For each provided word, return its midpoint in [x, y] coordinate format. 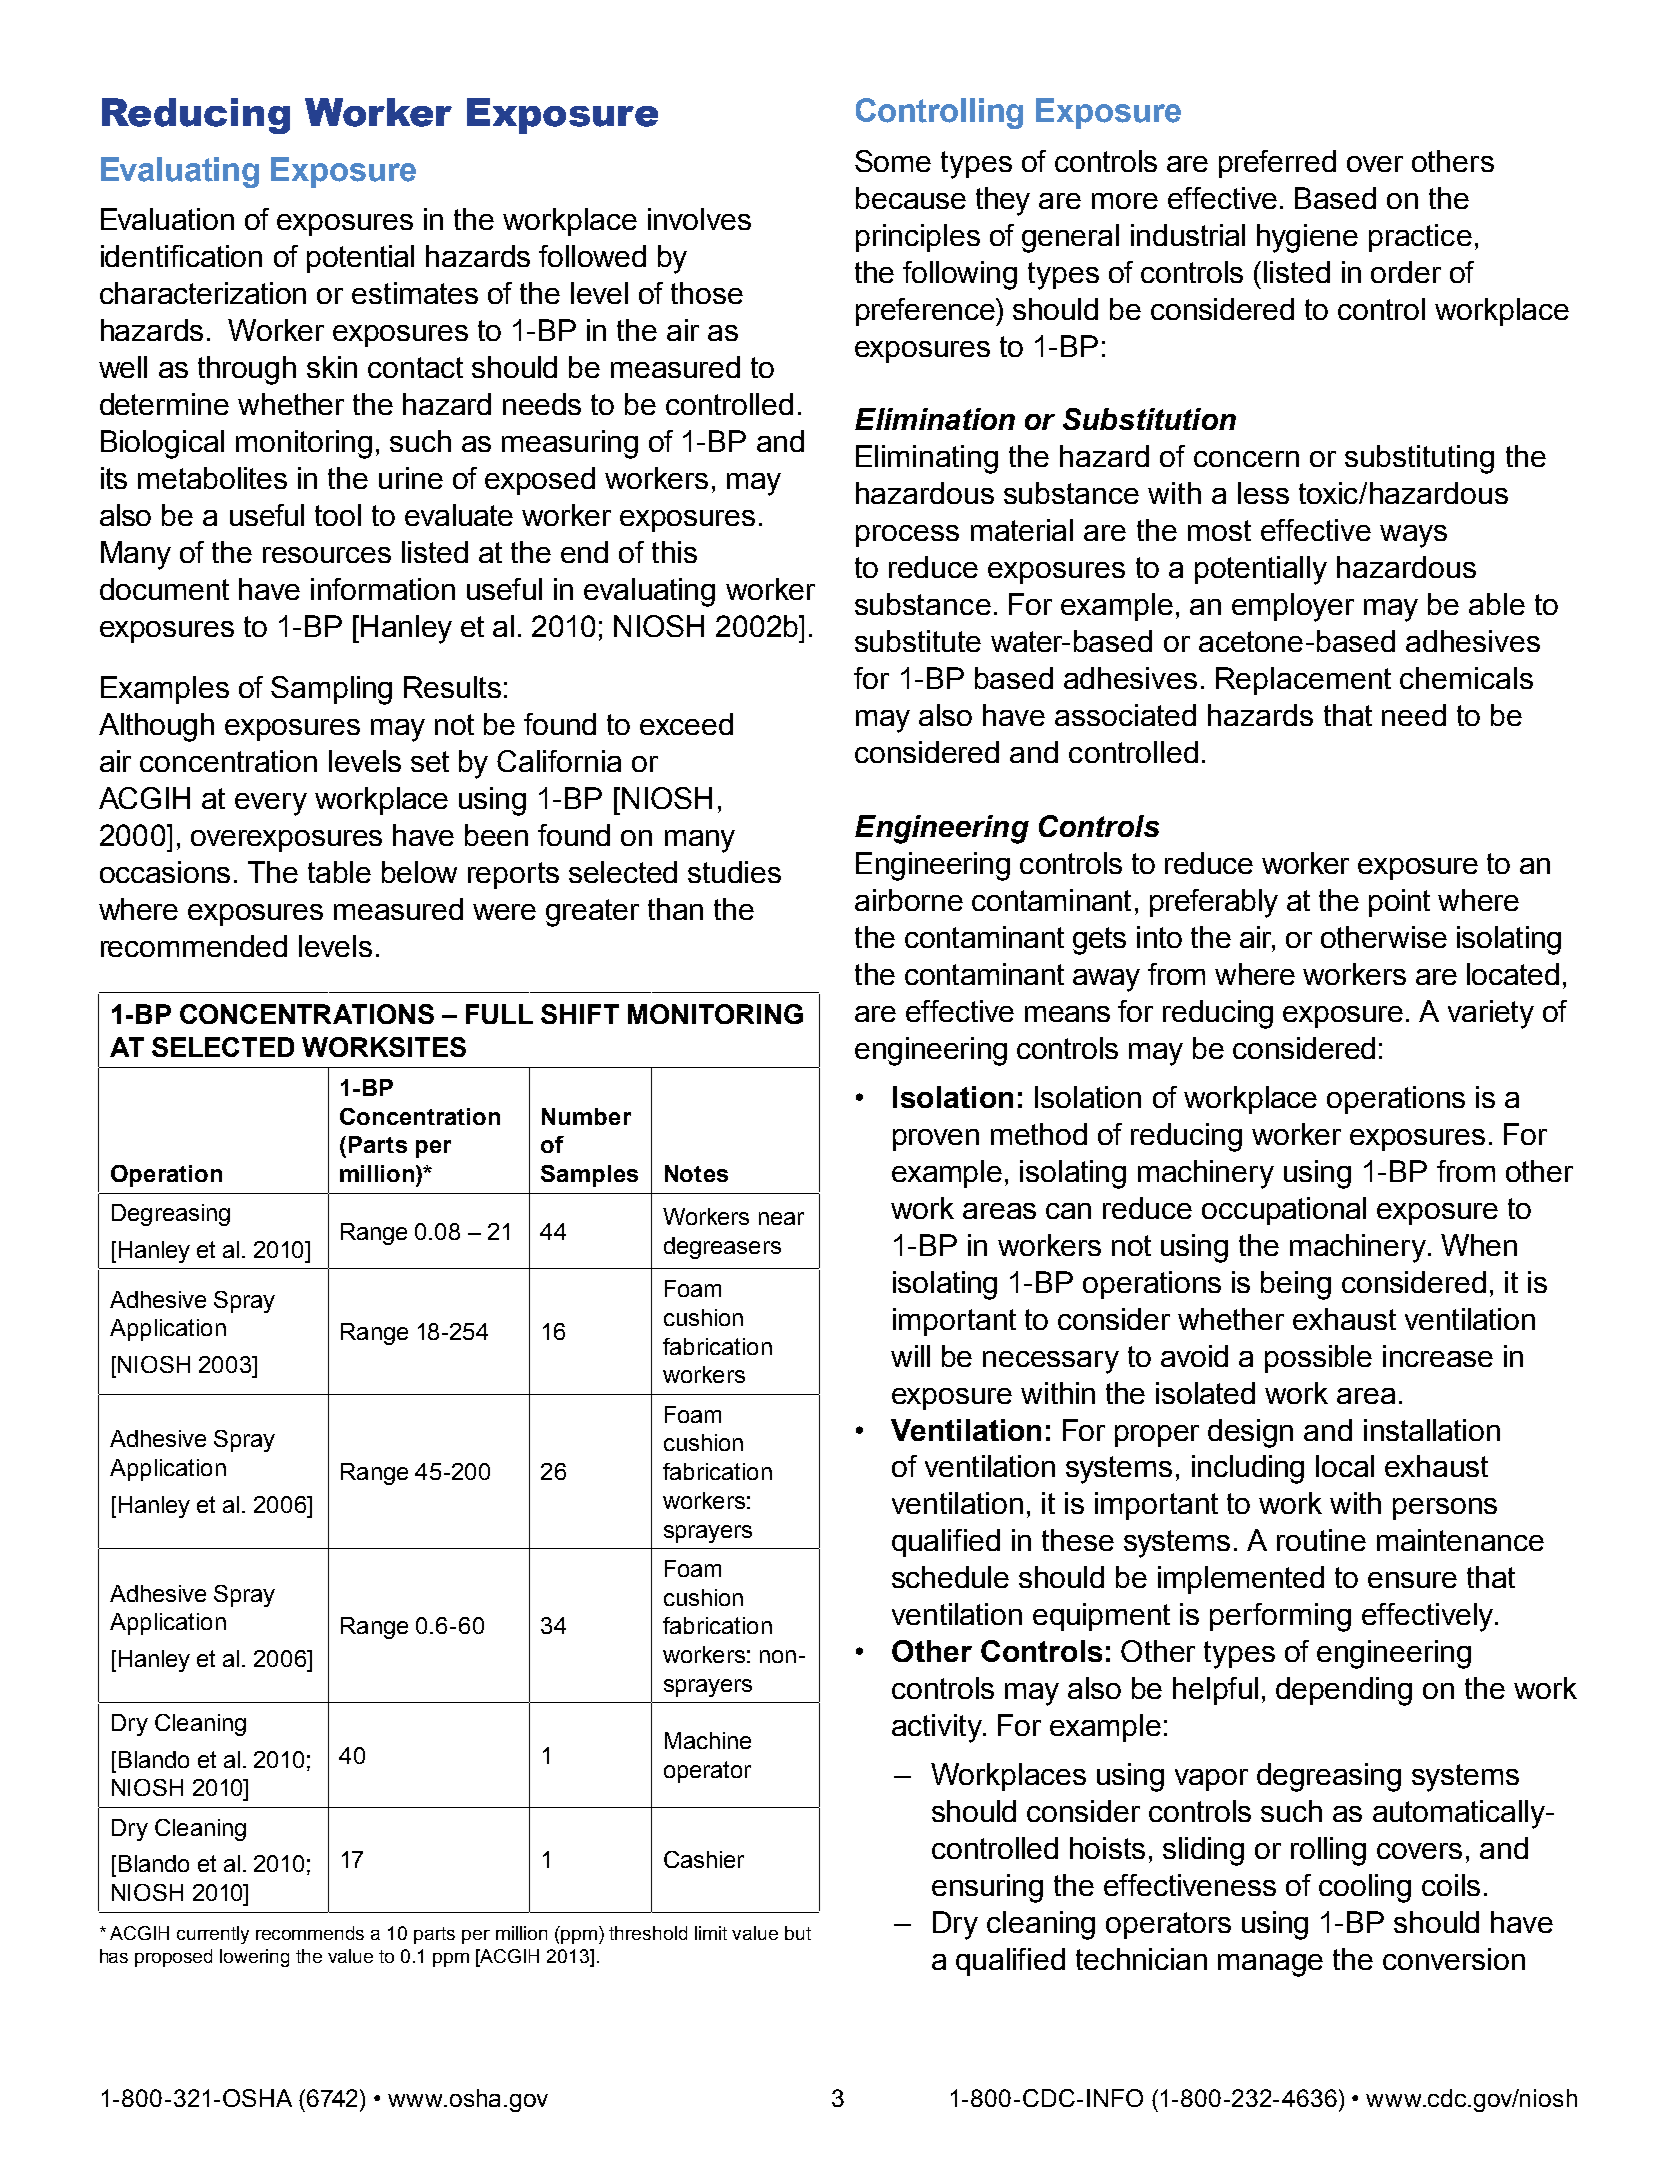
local [1345, 1466]
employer [1293, 607]
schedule [950, 1577]
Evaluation [167, 219]
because [911, 198]
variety [1491, 1014]
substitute [918, 641]
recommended [194, 946]
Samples [589, 1176]
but [798, 1933]
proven [936, 1140]
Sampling [331, 690]
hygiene [1307, 238]
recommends [310, 1933]
